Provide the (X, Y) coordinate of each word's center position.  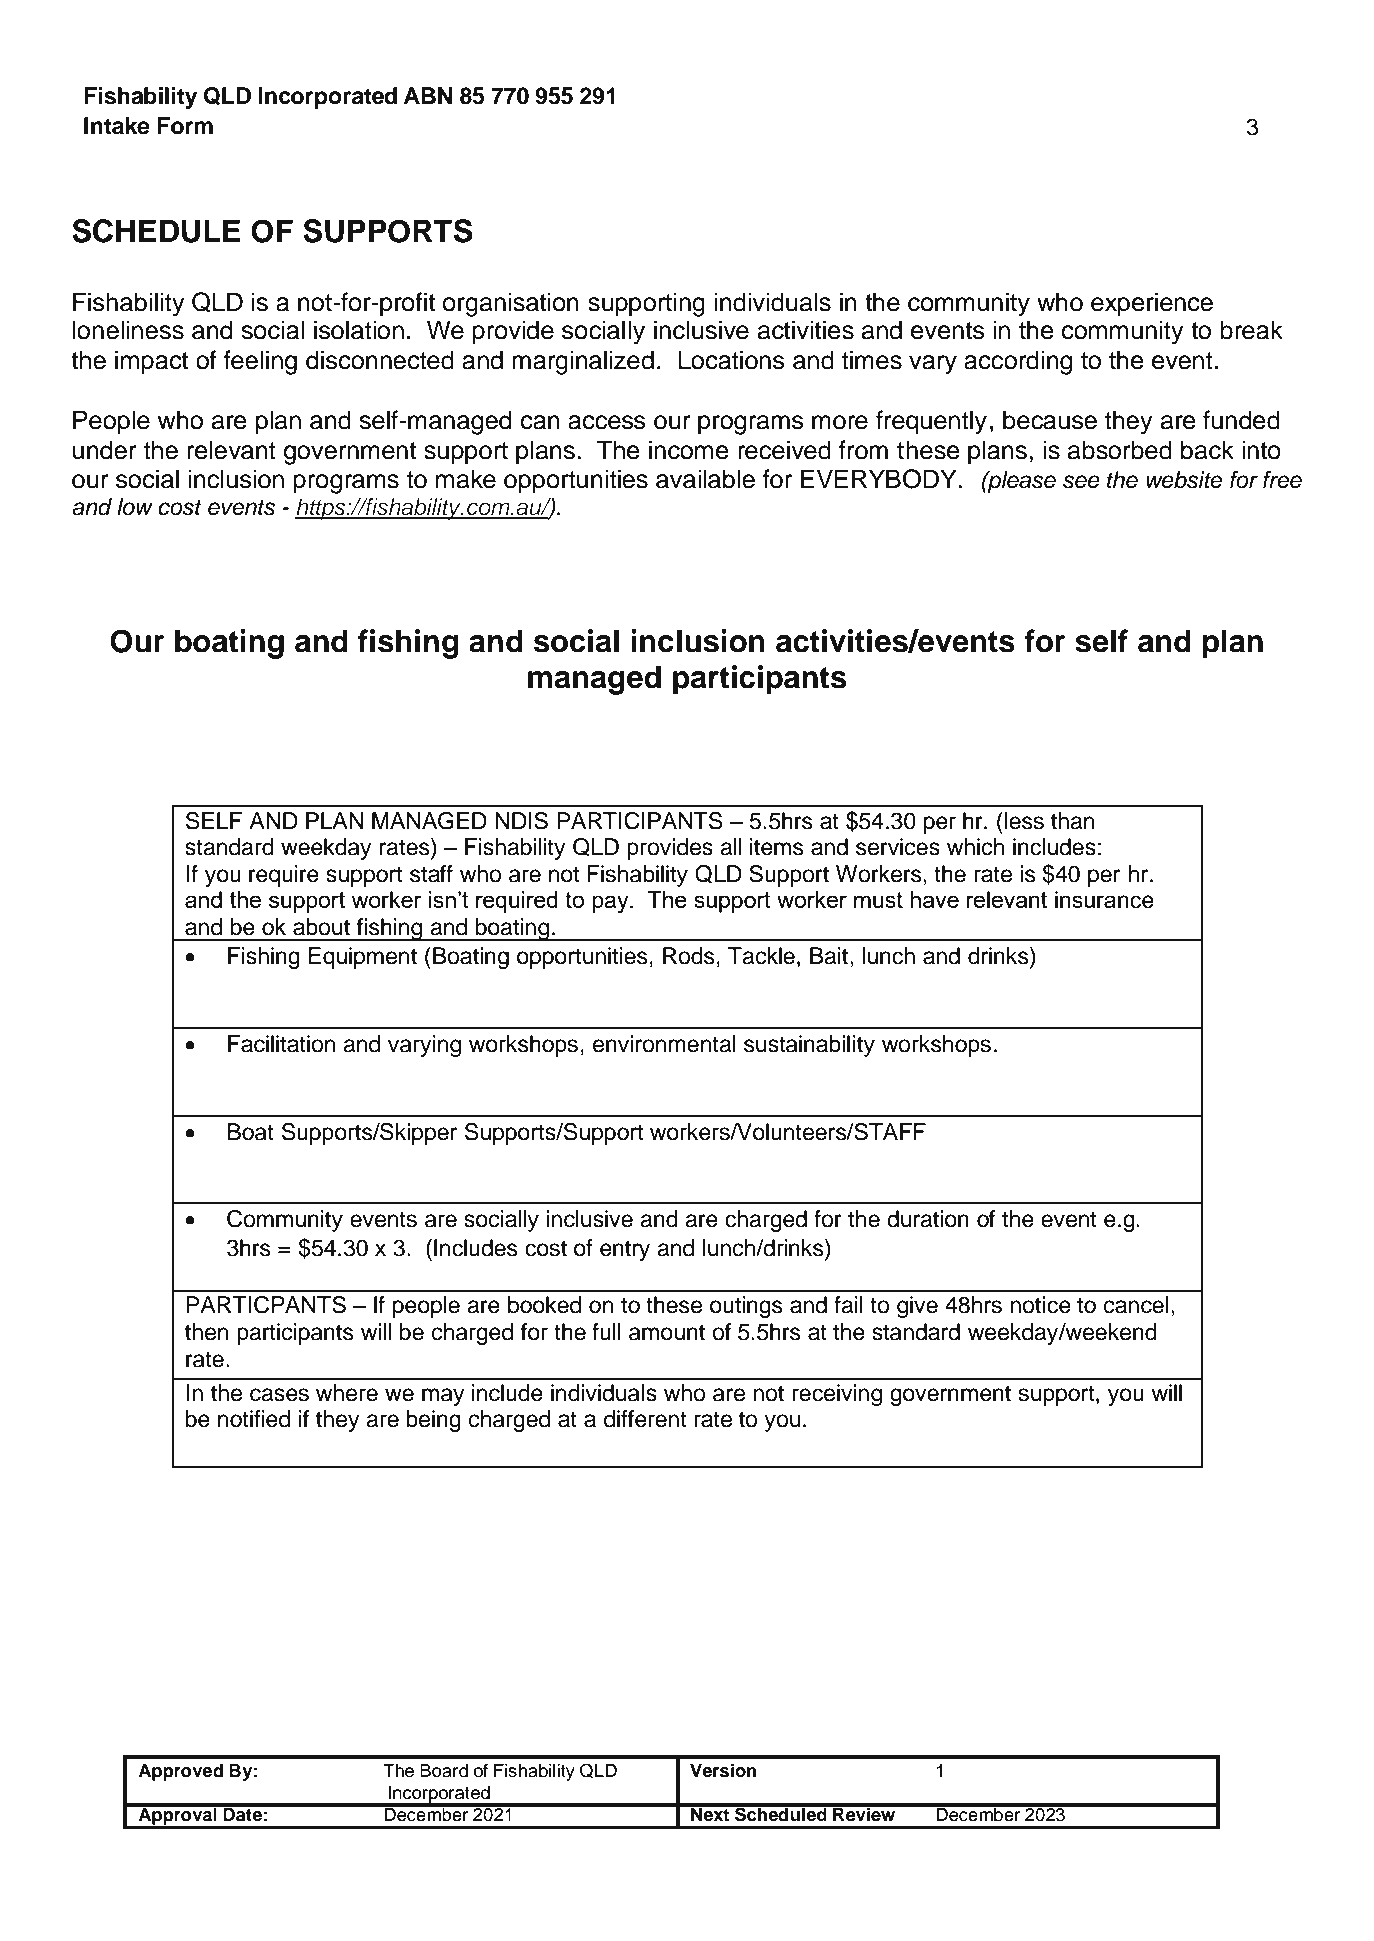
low (135, 507)
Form (185, 126)
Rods (689, 956)
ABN (428, 95)
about (321, 927)
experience (1152, 304)
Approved (180, 1772)
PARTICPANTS (266, 1305)
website (1184, 480)
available (705, 479)
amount (667, 1332)
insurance (1104, 900)
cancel (1136, 1305)
